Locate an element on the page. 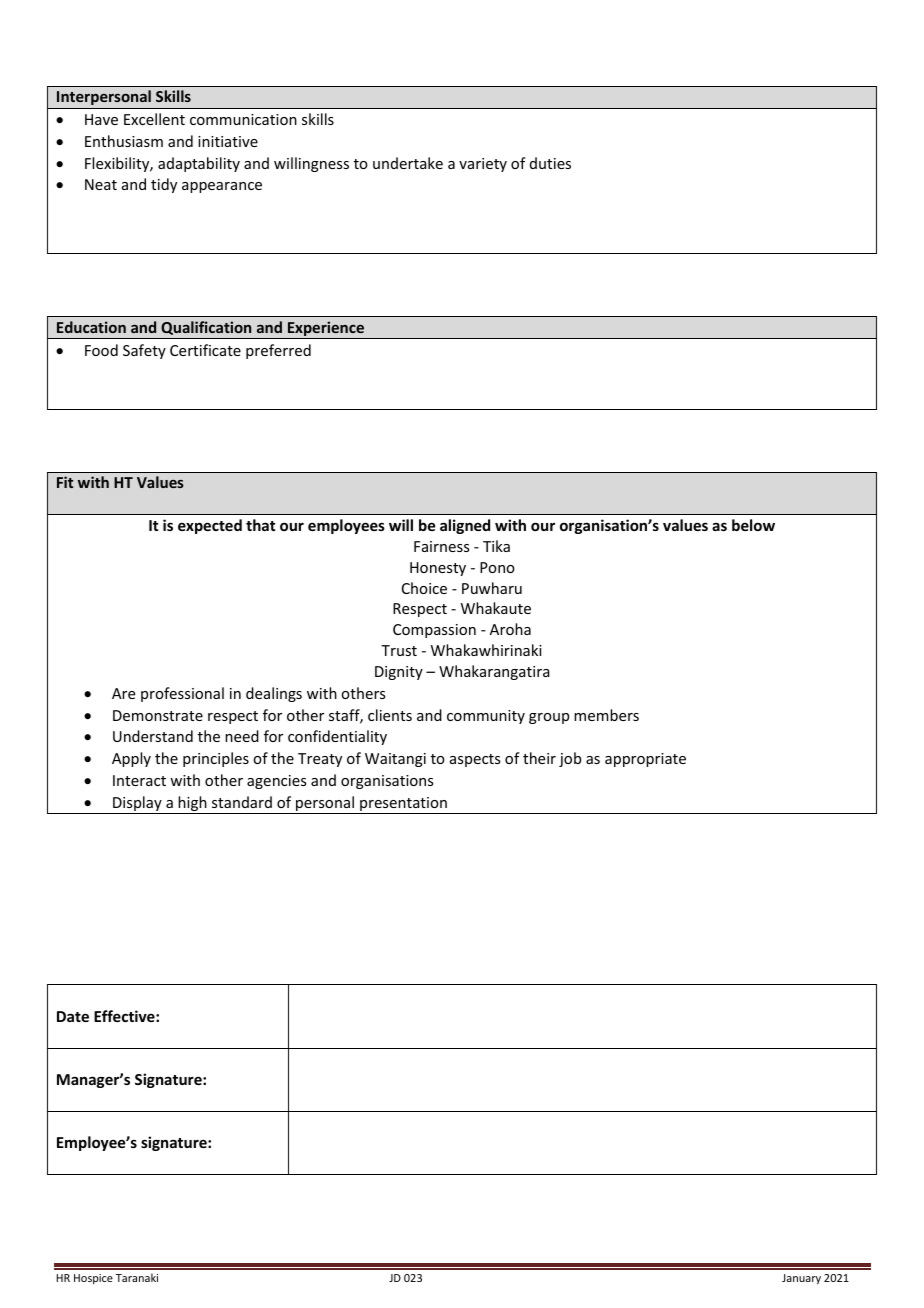  duties is located at coordinates (550, 163).
